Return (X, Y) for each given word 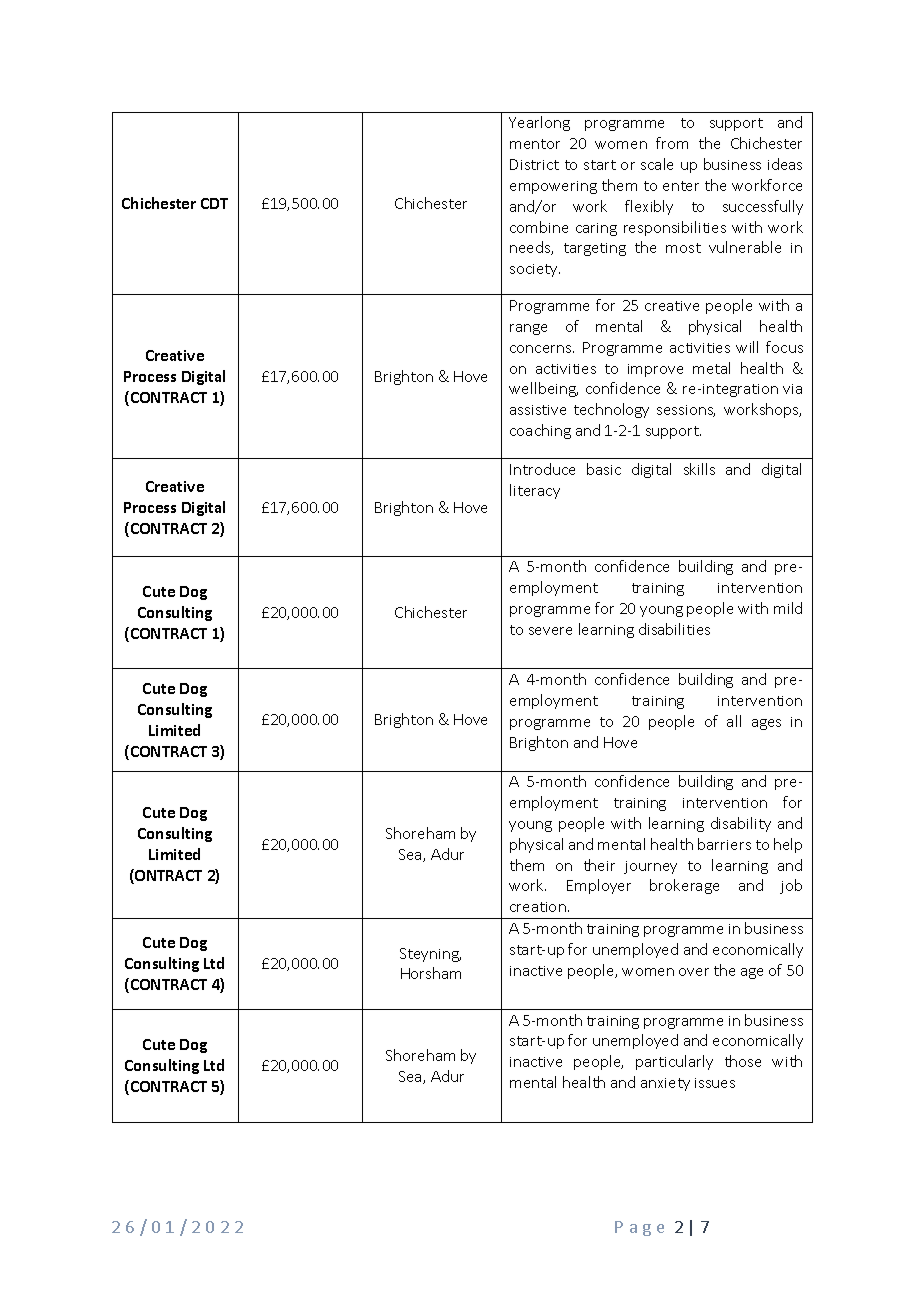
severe (550, 631)
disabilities (674, 629)
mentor (535, 144)
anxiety (665, 1084)
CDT (214, 203)
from (672, 143)
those (743, 1061)
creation (538, 907)
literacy (535, 491)
